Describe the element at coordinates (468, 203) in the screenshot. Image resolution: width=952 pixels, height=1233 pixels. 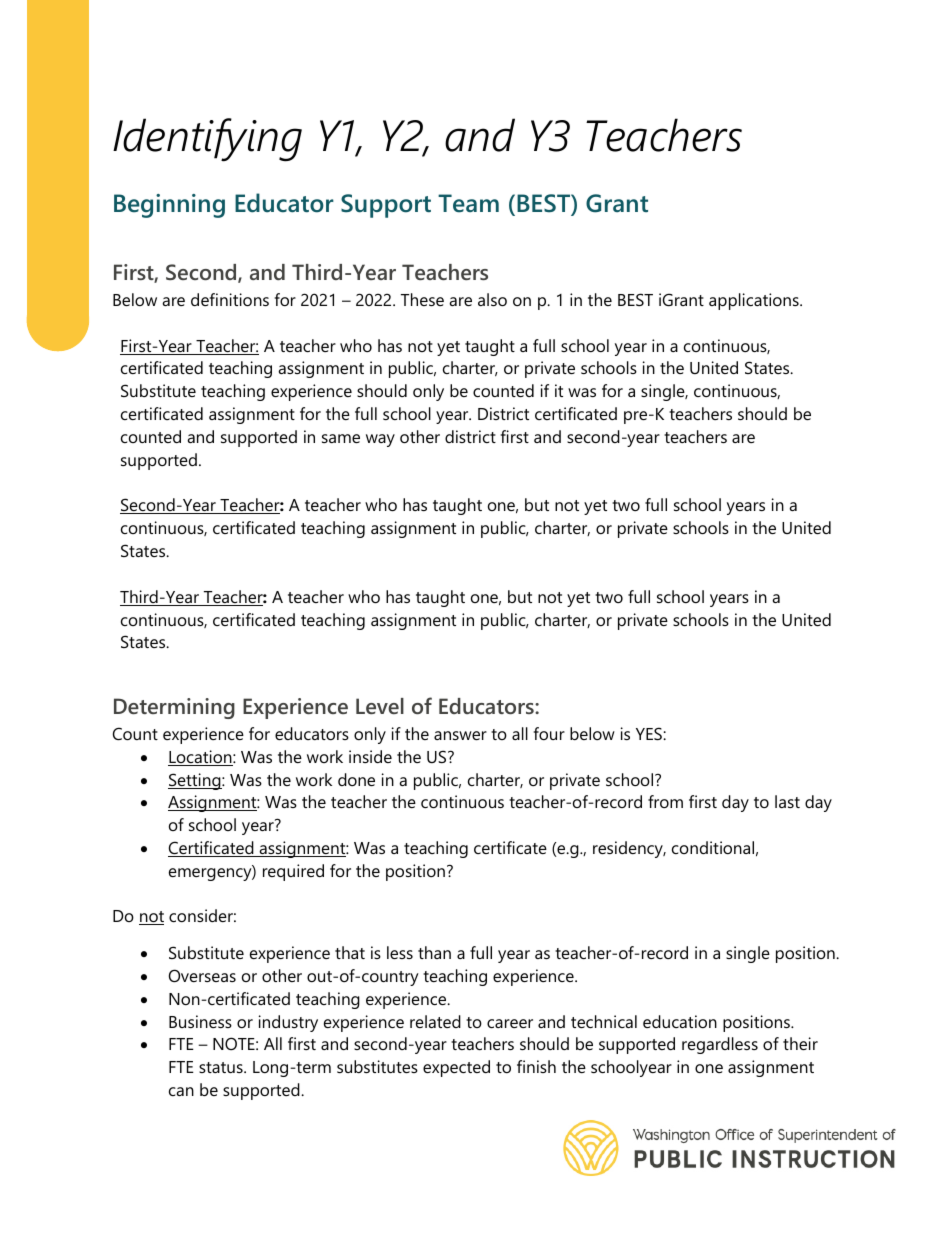
I see `Team` at that location.
